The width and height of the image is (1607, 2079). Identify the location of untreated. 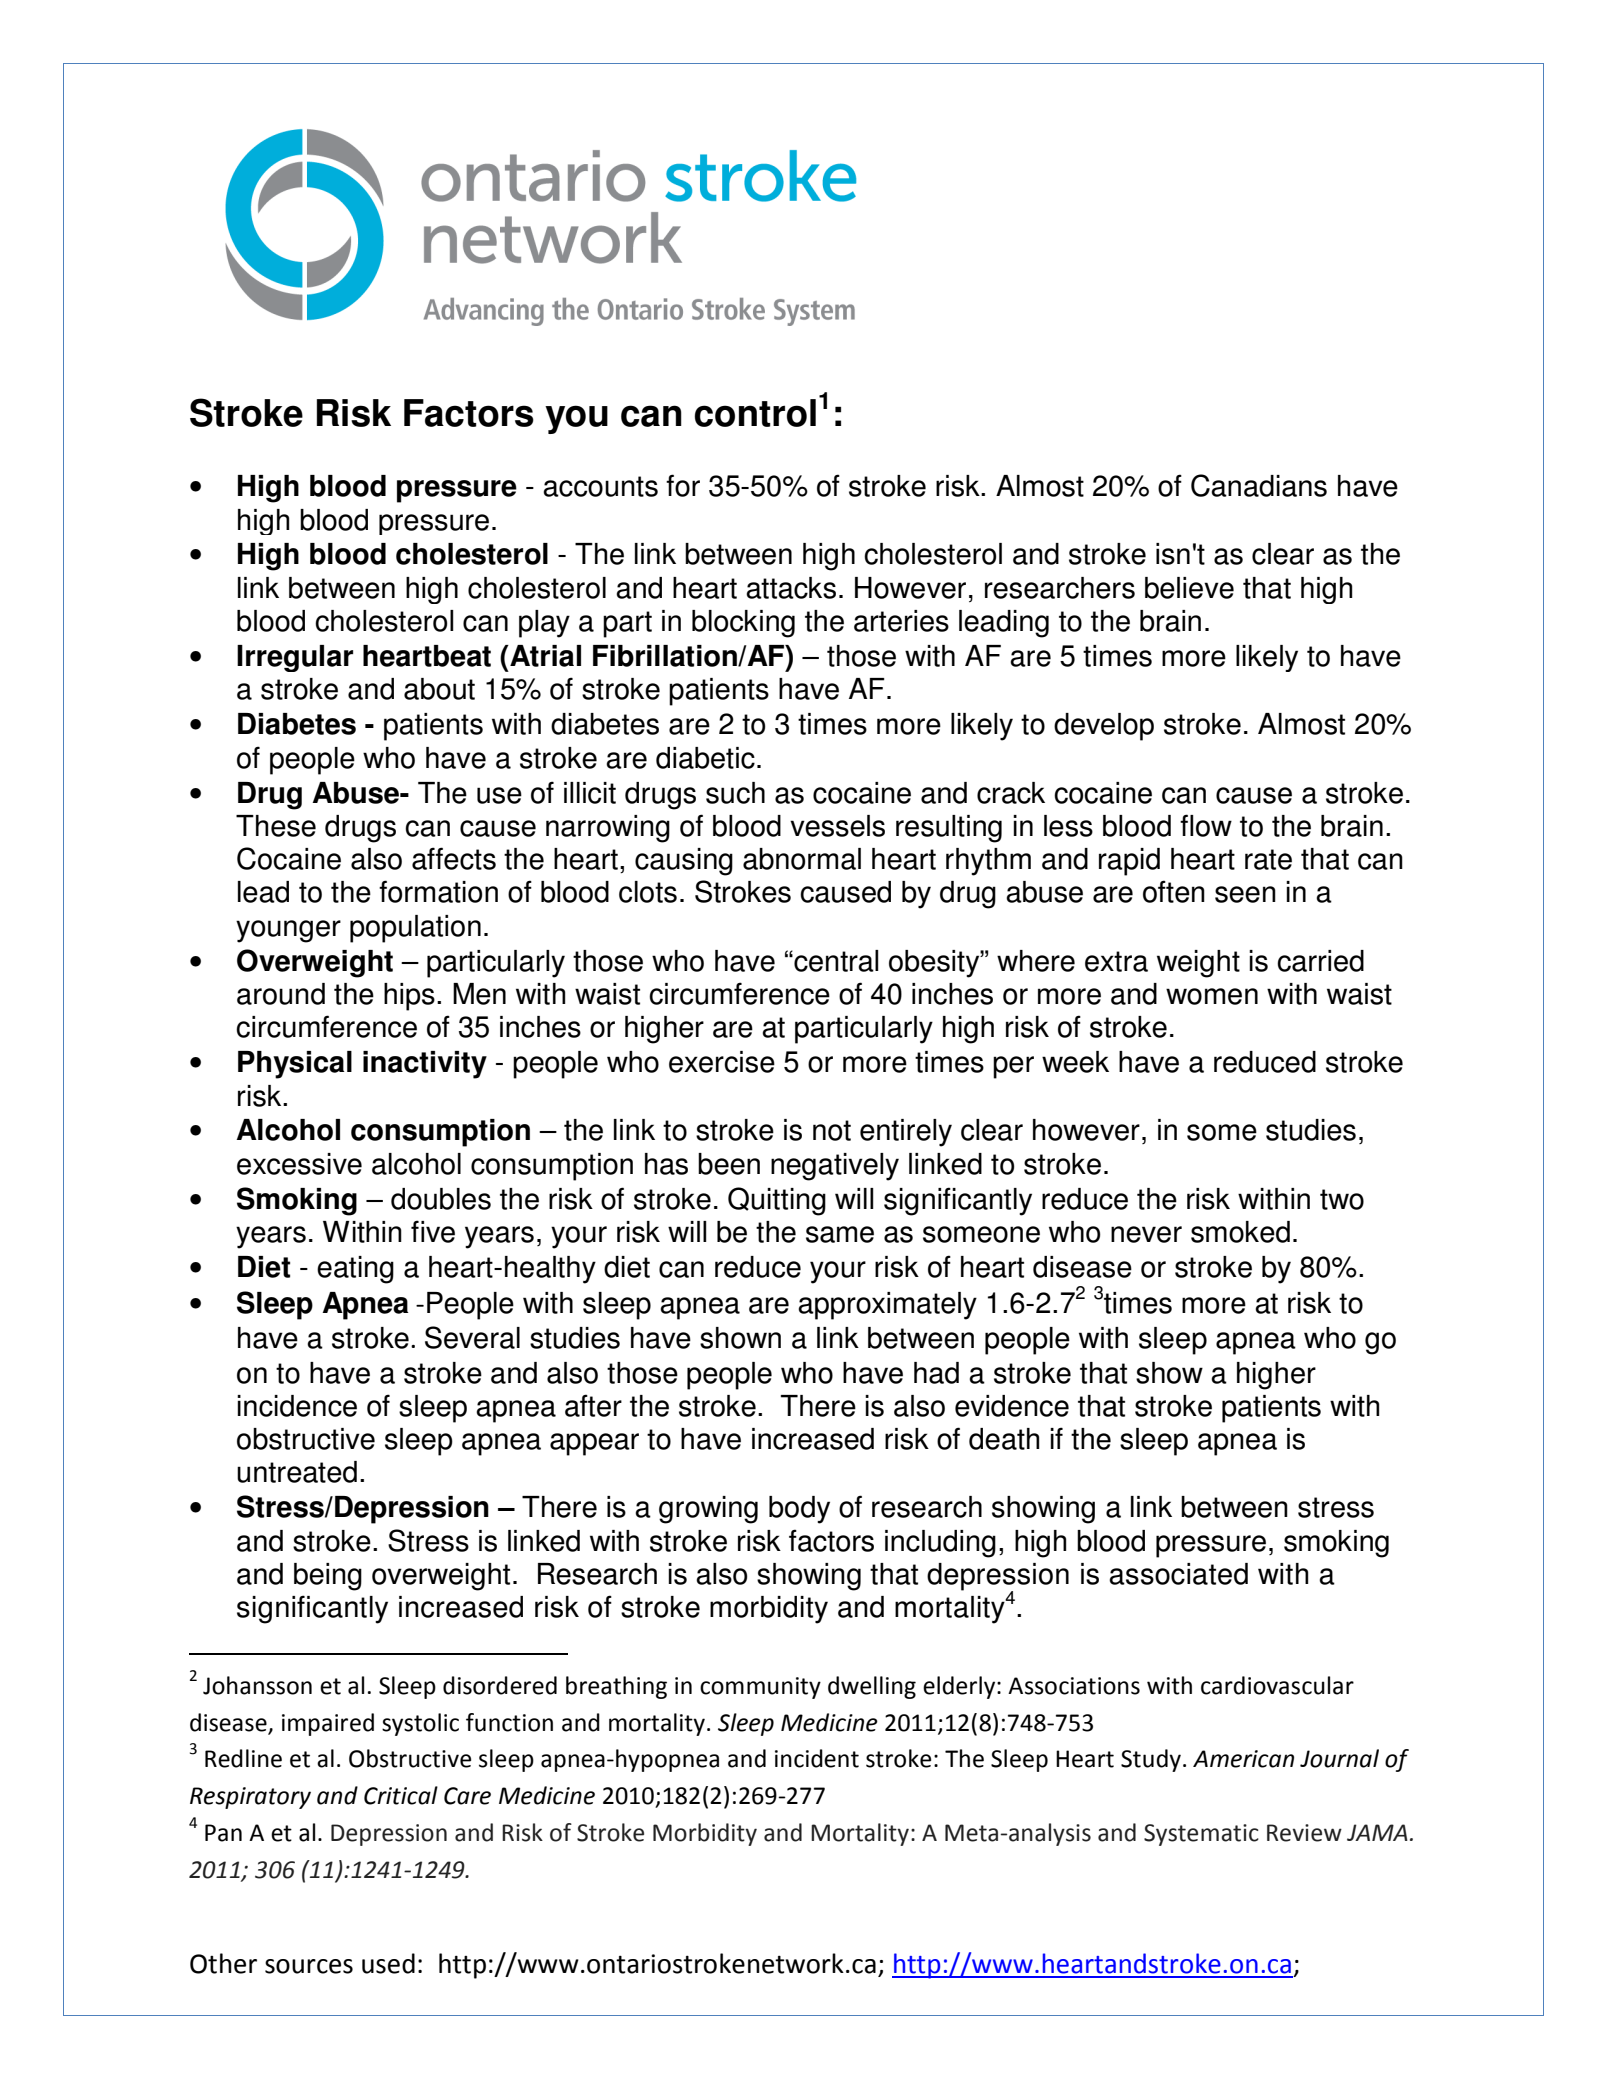
(297, 1472).
